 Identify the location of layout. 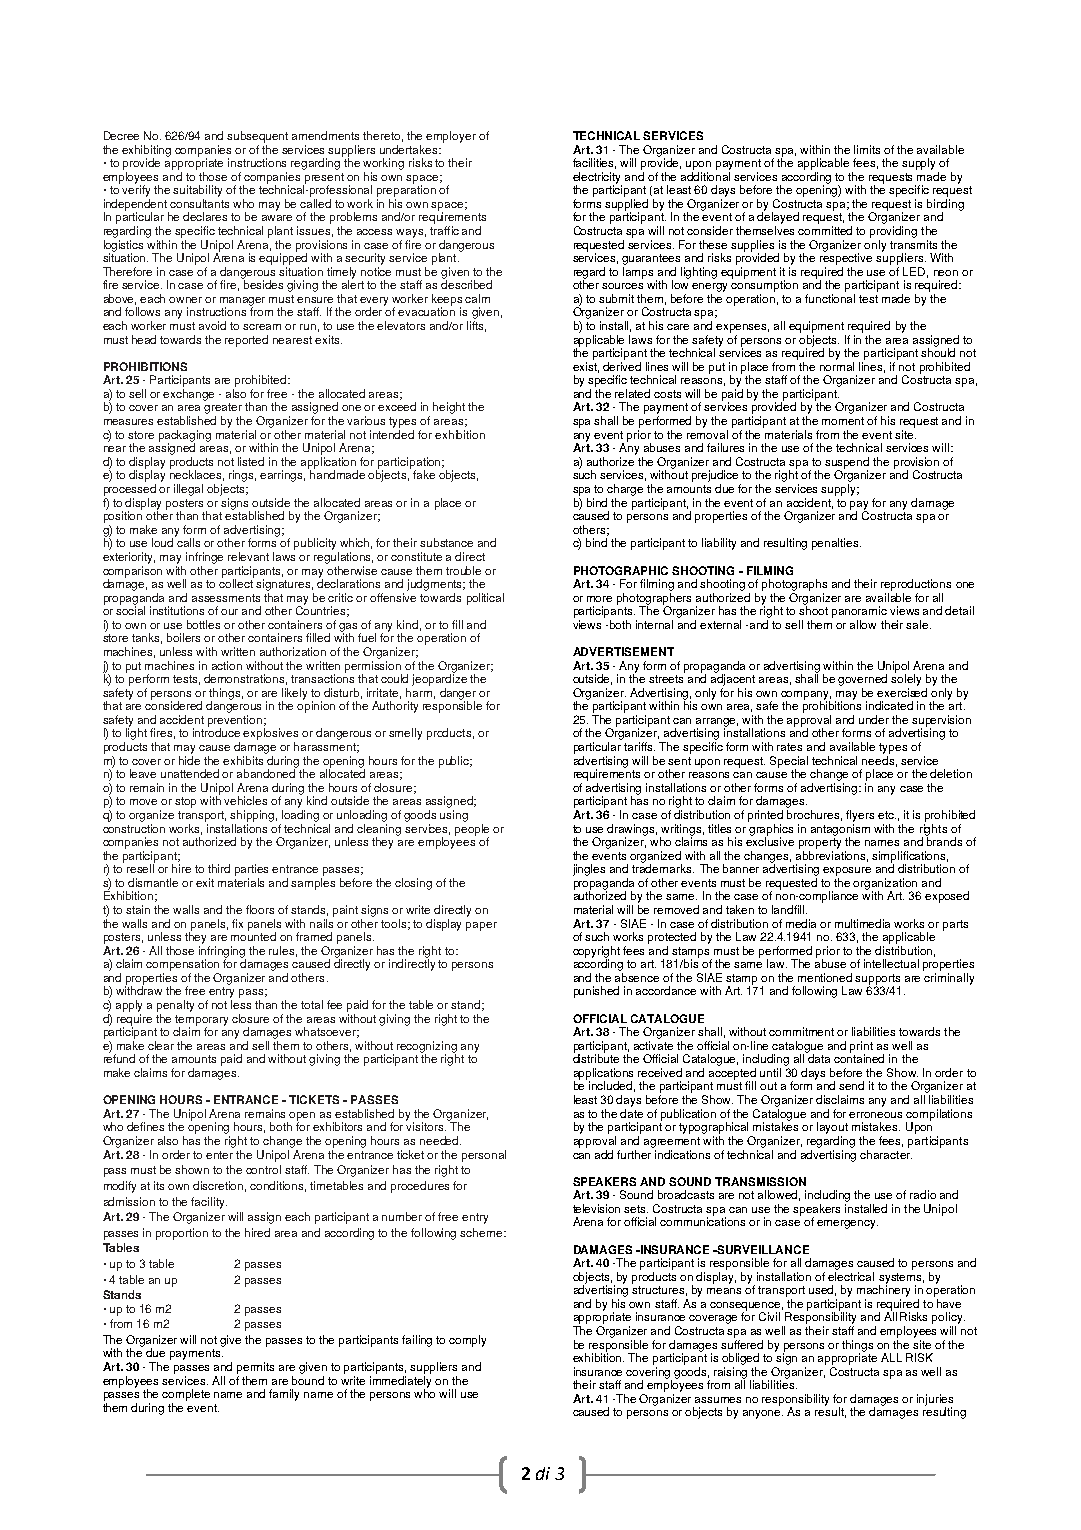
(832, 1128).
